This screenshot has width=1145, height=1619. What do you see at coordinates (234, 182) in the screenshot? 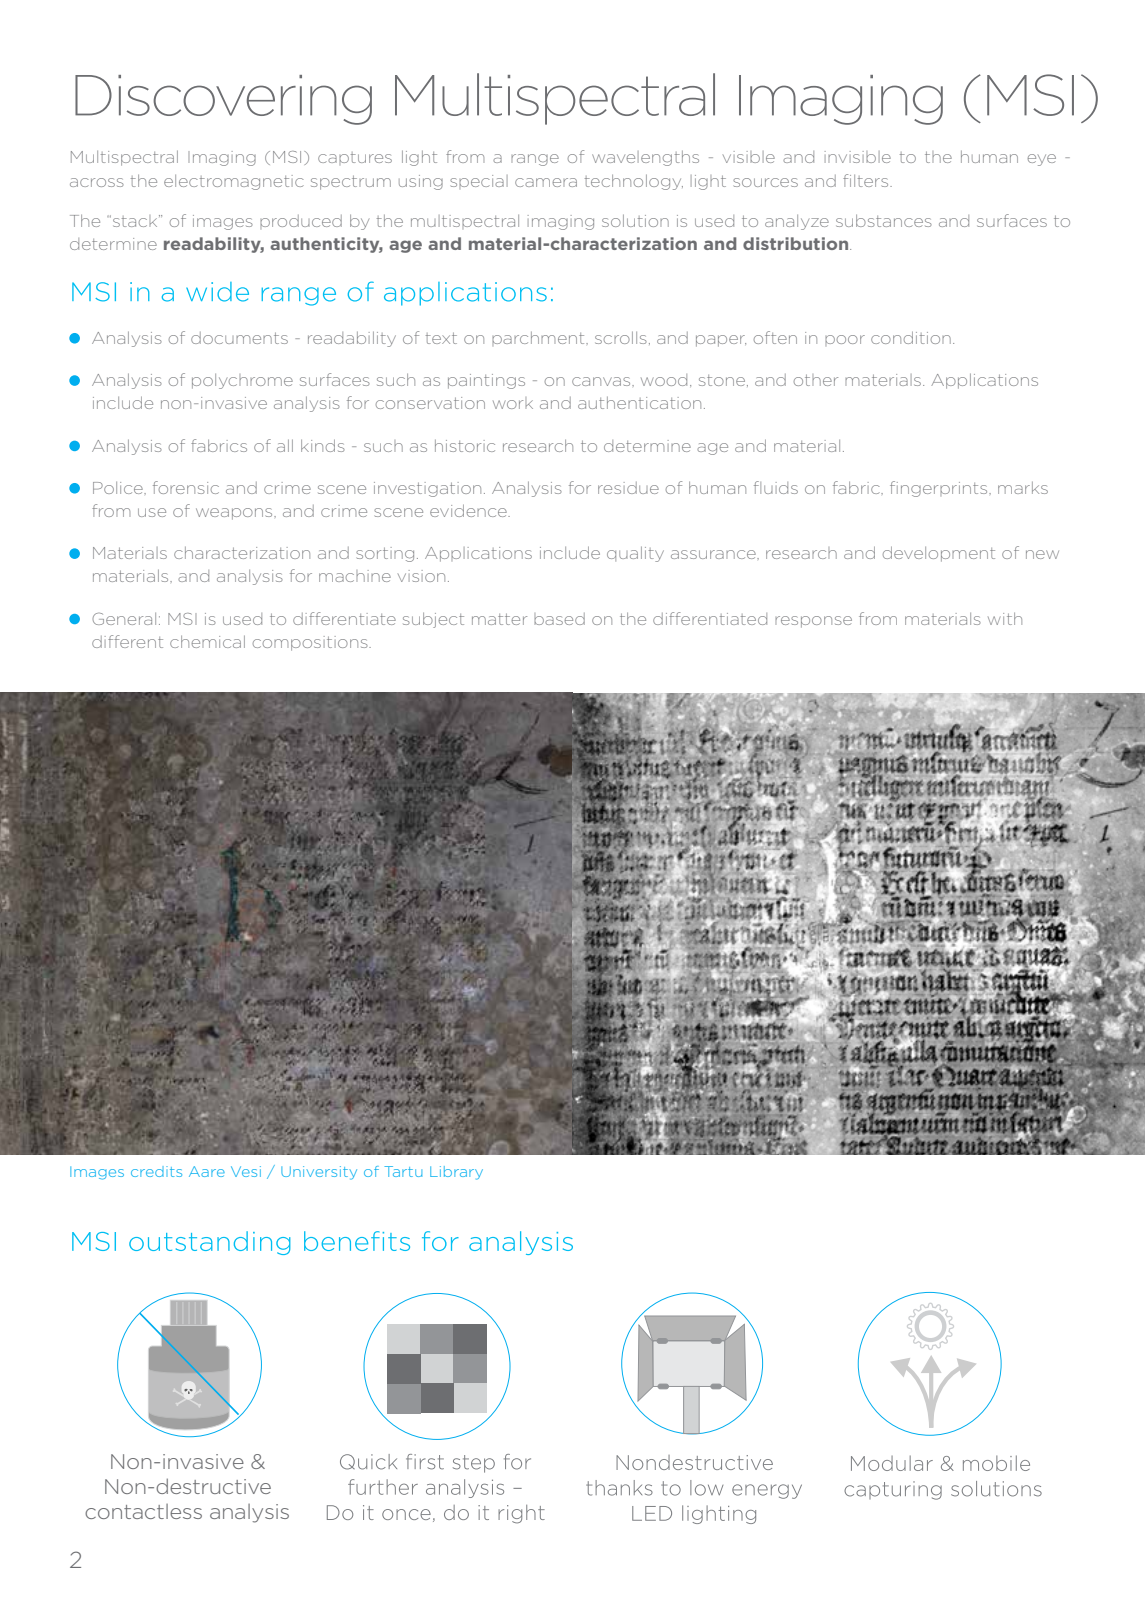
I see `electromagnetic` at bounding box center [234, 182].
